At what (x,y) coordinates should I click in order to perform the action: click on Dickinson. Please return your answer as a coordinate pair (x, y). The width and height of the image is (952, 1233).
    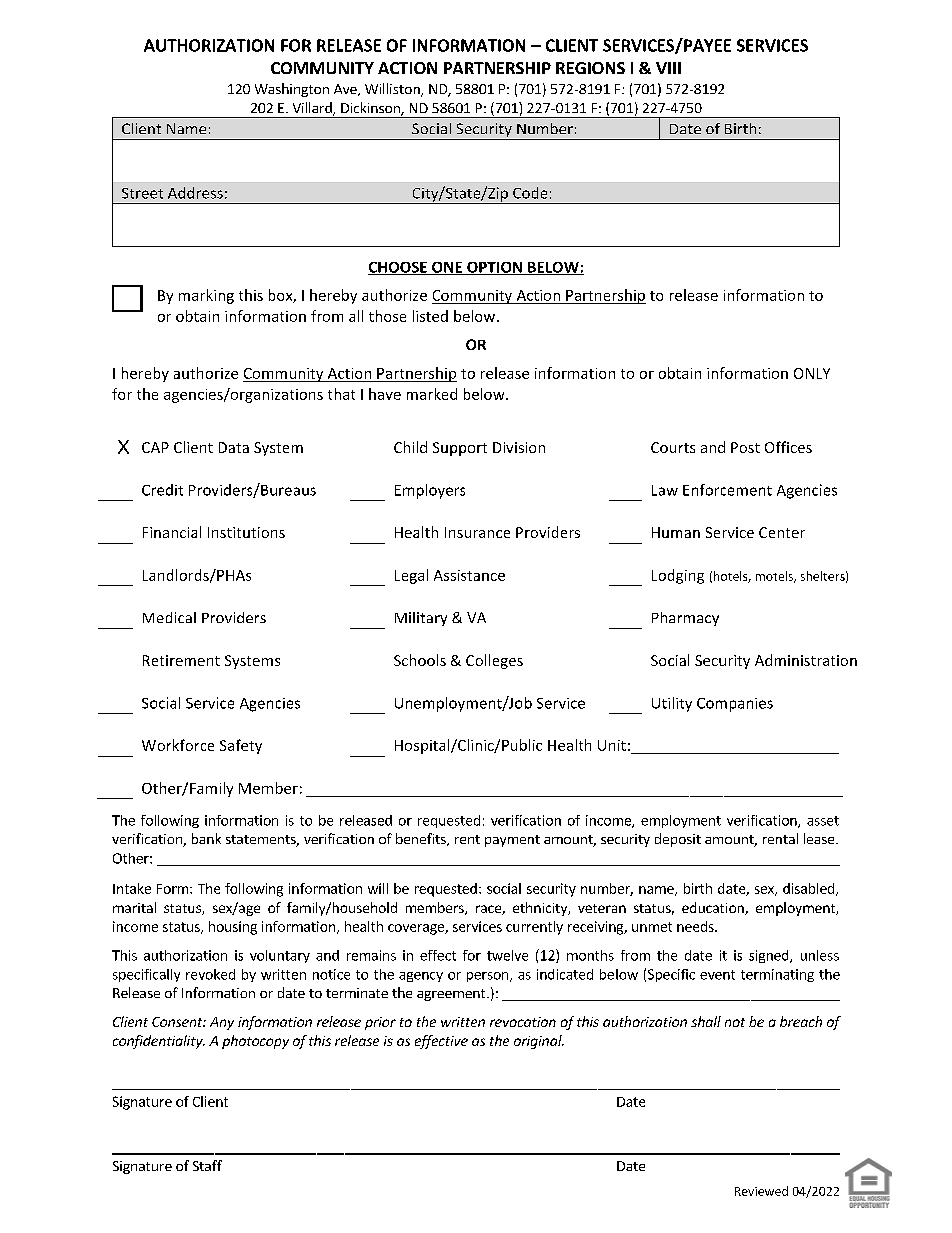
    Looking at the image, I should click on (371, 109).
